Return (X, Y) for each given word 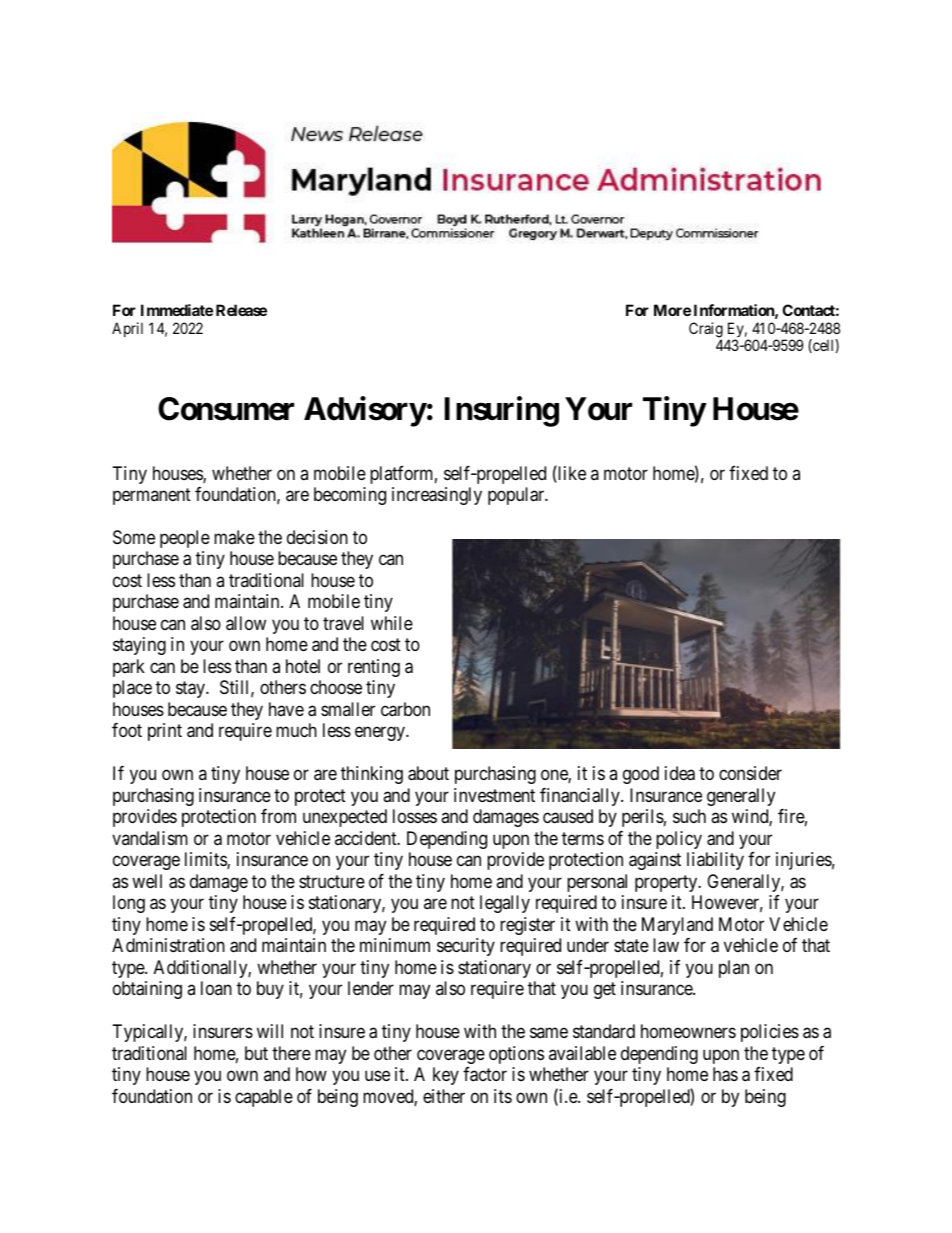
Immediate (177, 310)
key (446, 1076)
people (185, 539)
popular (517, 496)
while (392, 623)
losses (415, 816)
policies (770, 1033)
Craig (706, 331)
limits (206, 860)
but (256, 1053)
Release (241, 310)
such (689, 816)
